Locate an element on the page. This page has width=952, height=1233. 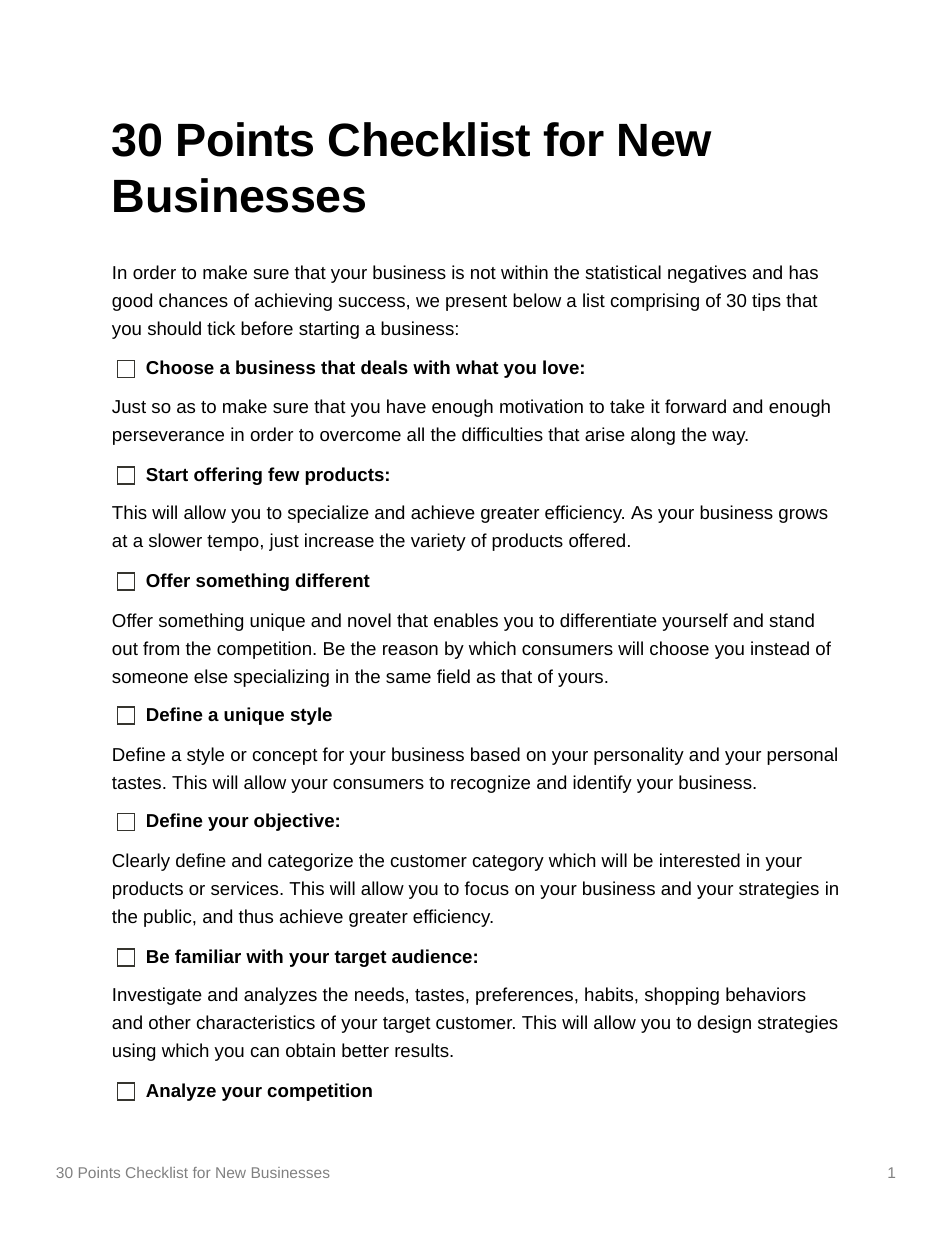
negatives is located at coordinates (707, 274).
